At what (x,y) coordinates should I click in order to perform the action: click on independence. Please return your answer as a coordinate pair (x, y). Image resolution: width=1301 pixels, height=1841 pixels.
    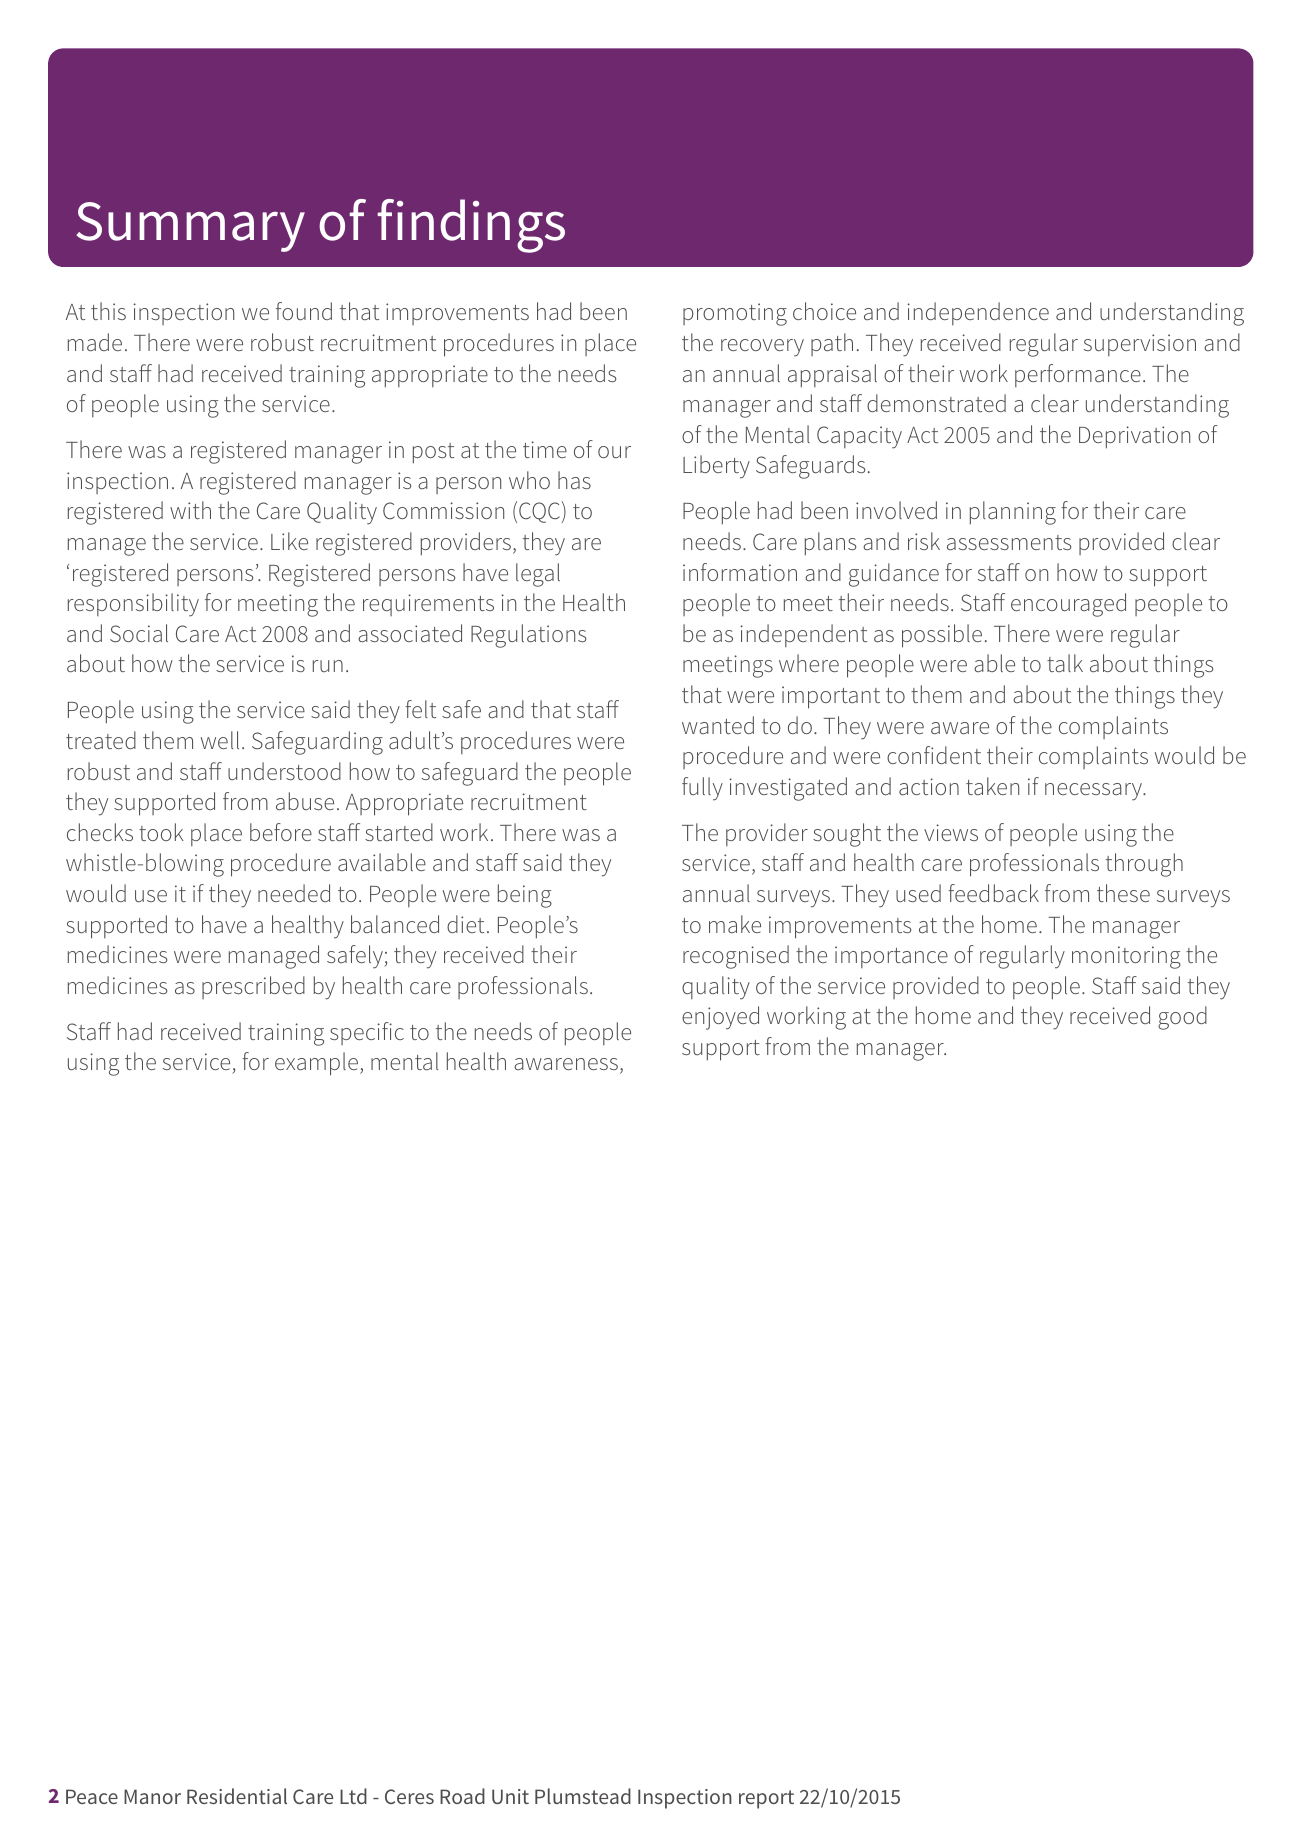
    Looking at the image, I should click on (978, 313).
